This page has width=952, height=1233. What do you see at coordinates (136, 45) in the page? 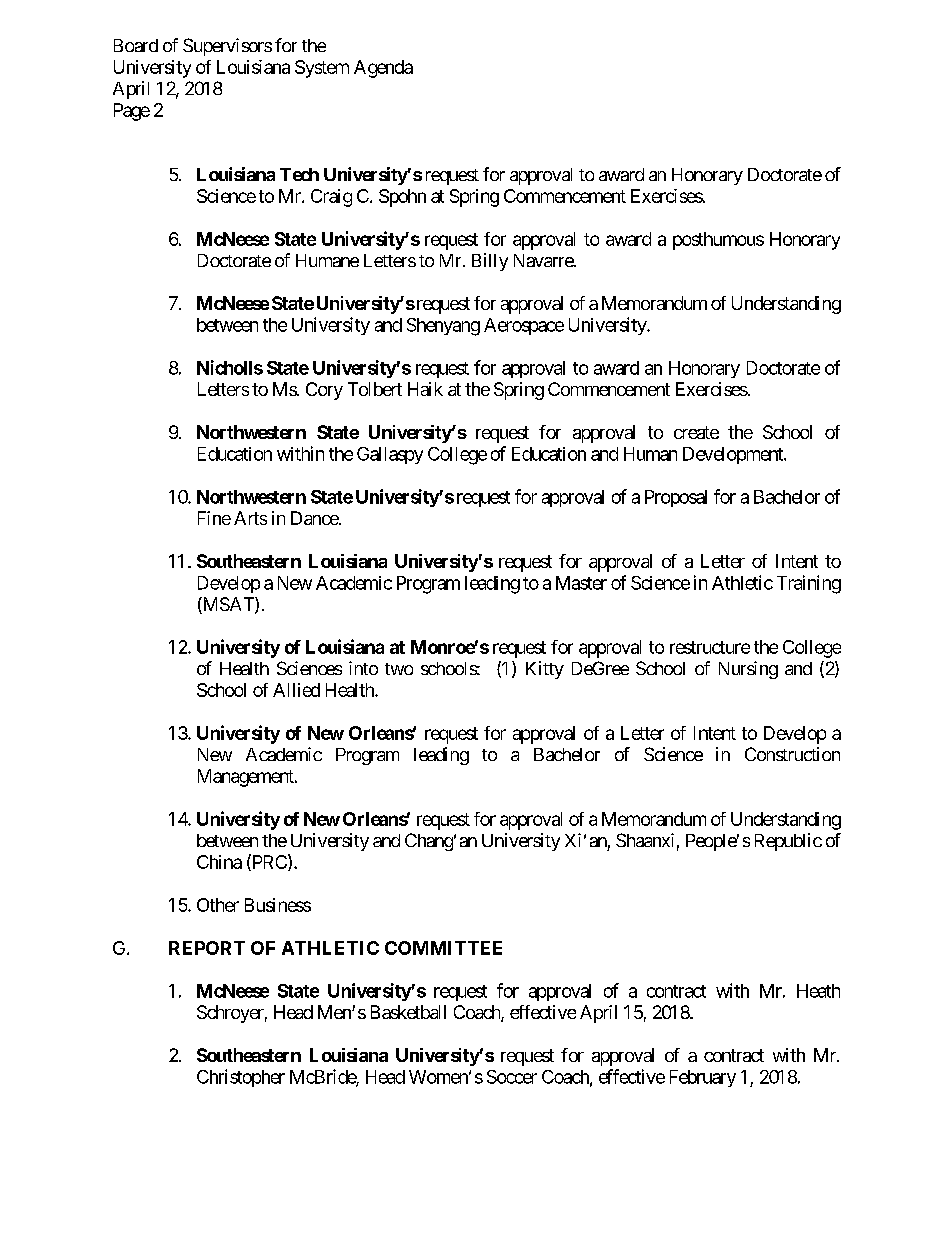
I see `Board` at bounding box center [136, 45].
